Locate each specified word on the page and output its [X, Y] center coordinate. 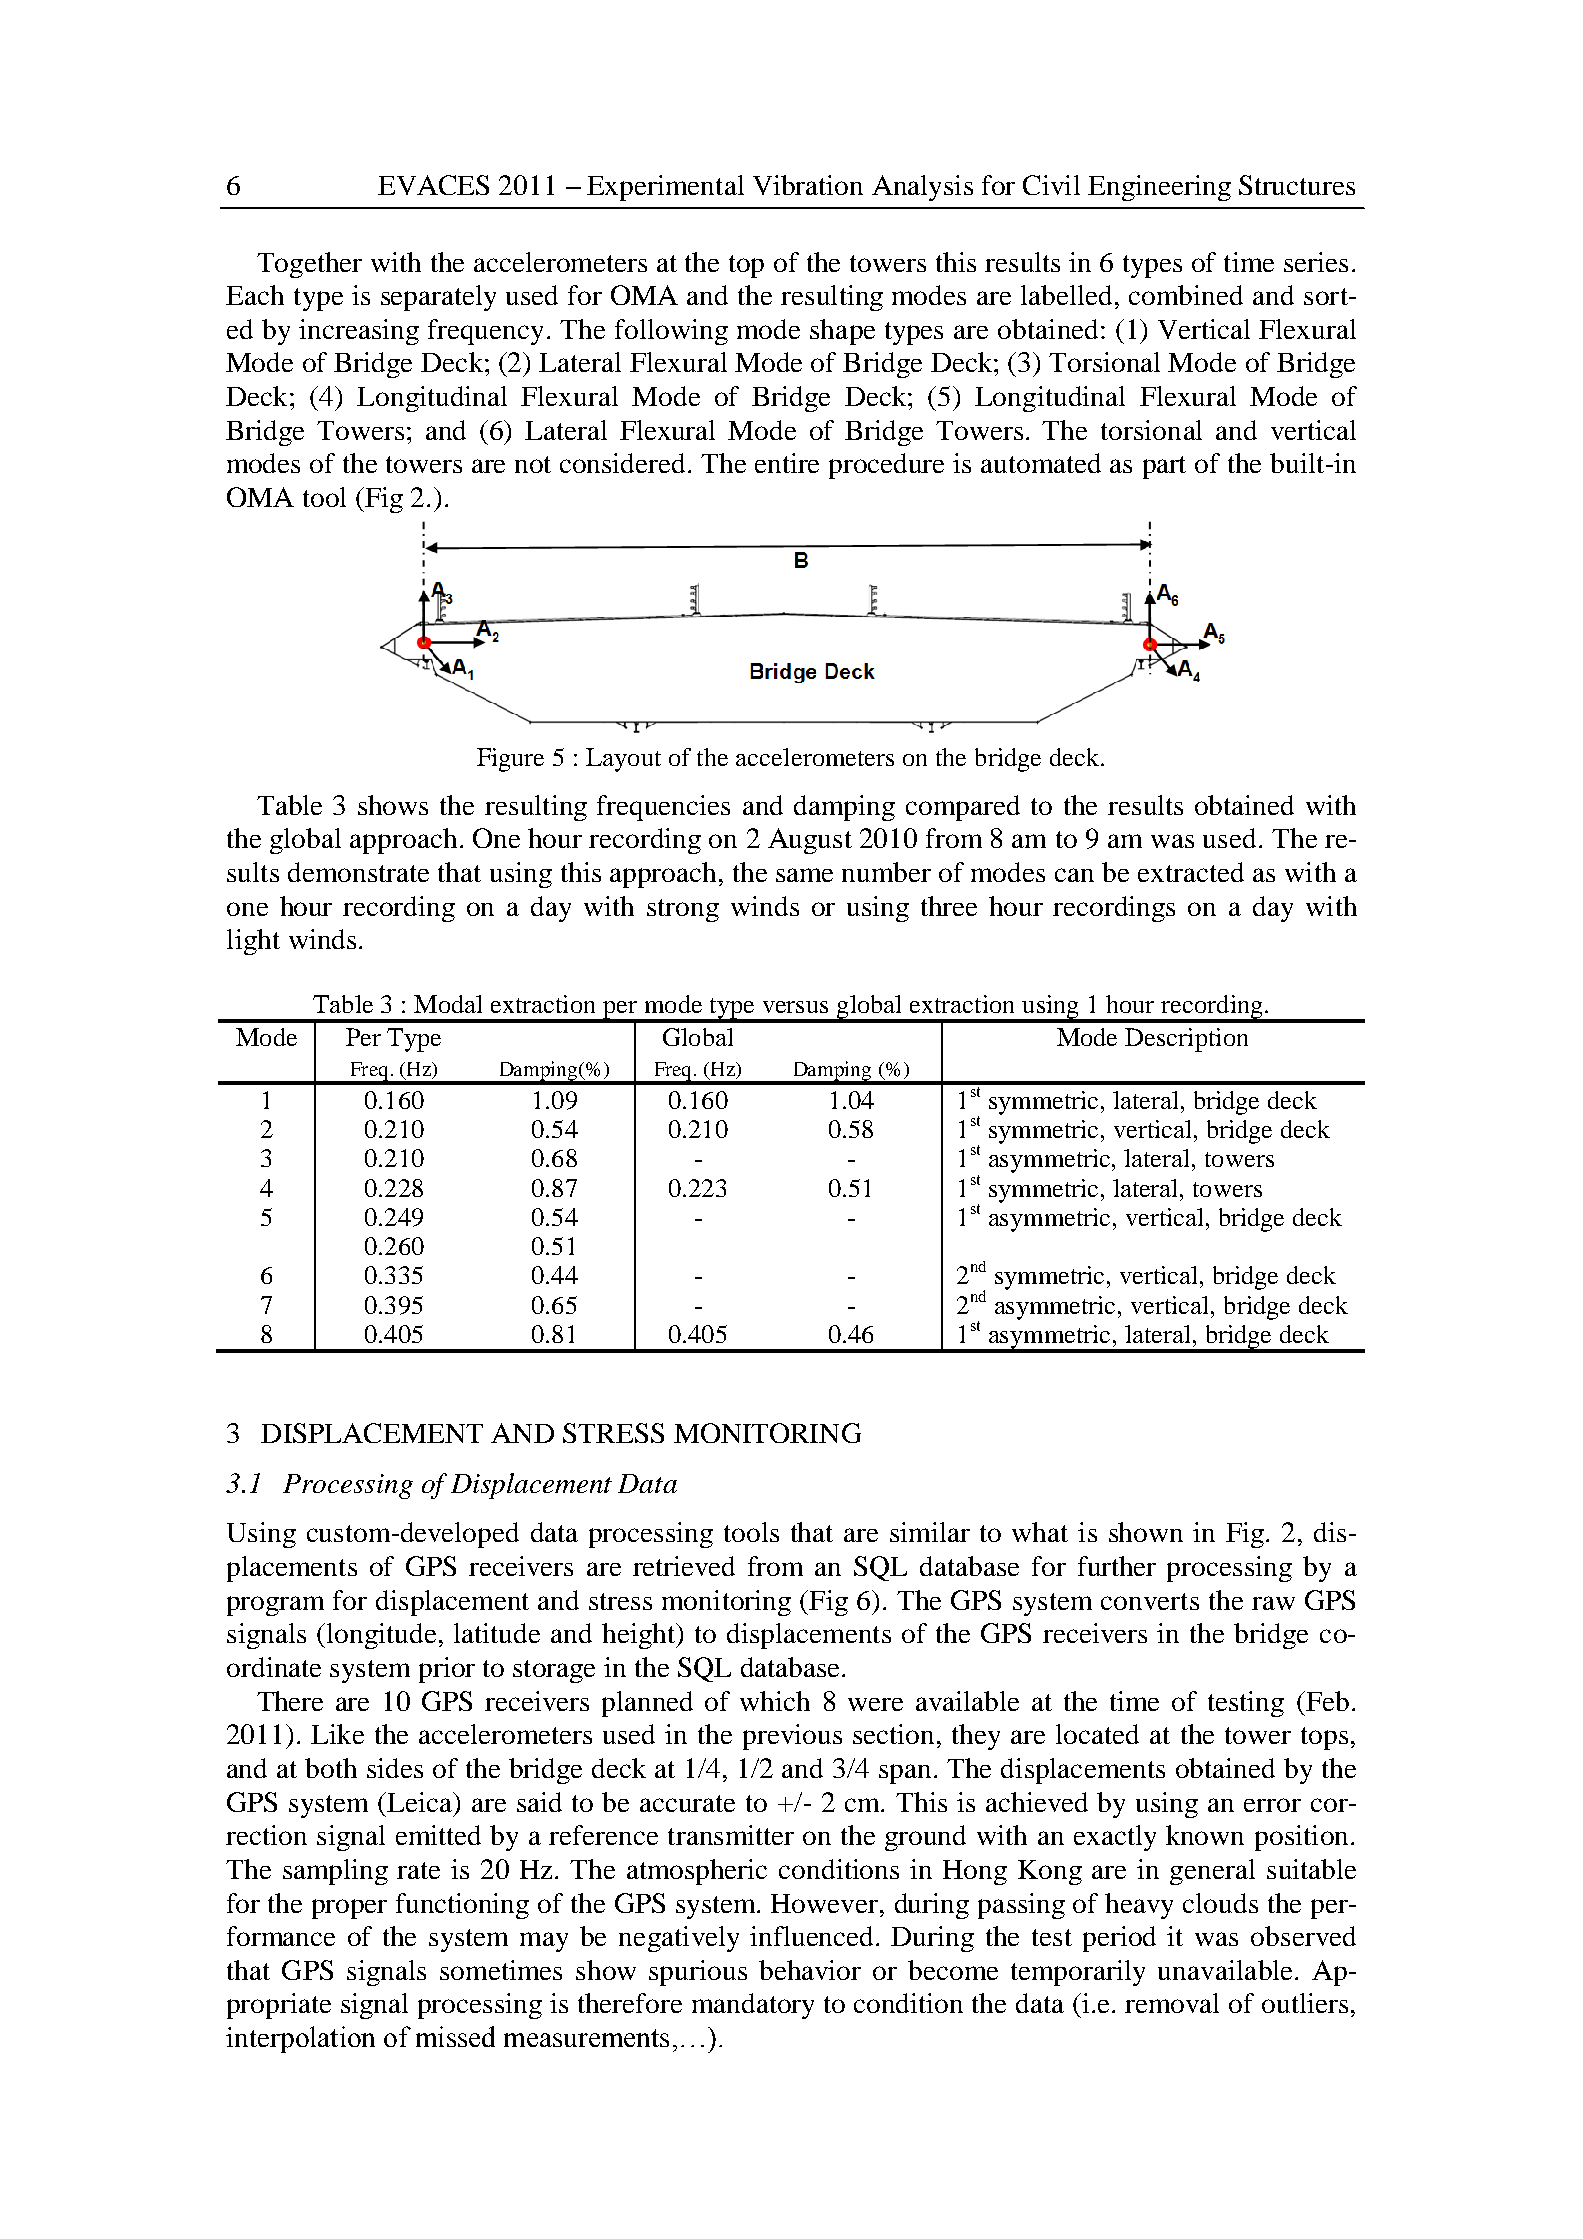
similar [930, 1532]
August [810, 841]
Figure [510, 760]
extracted [1191, 872]
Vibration [808, 185]
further [1117, 1566]
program [275, 1606]
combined [1186, 295]
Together [309, 265]
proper [349, 1909]
